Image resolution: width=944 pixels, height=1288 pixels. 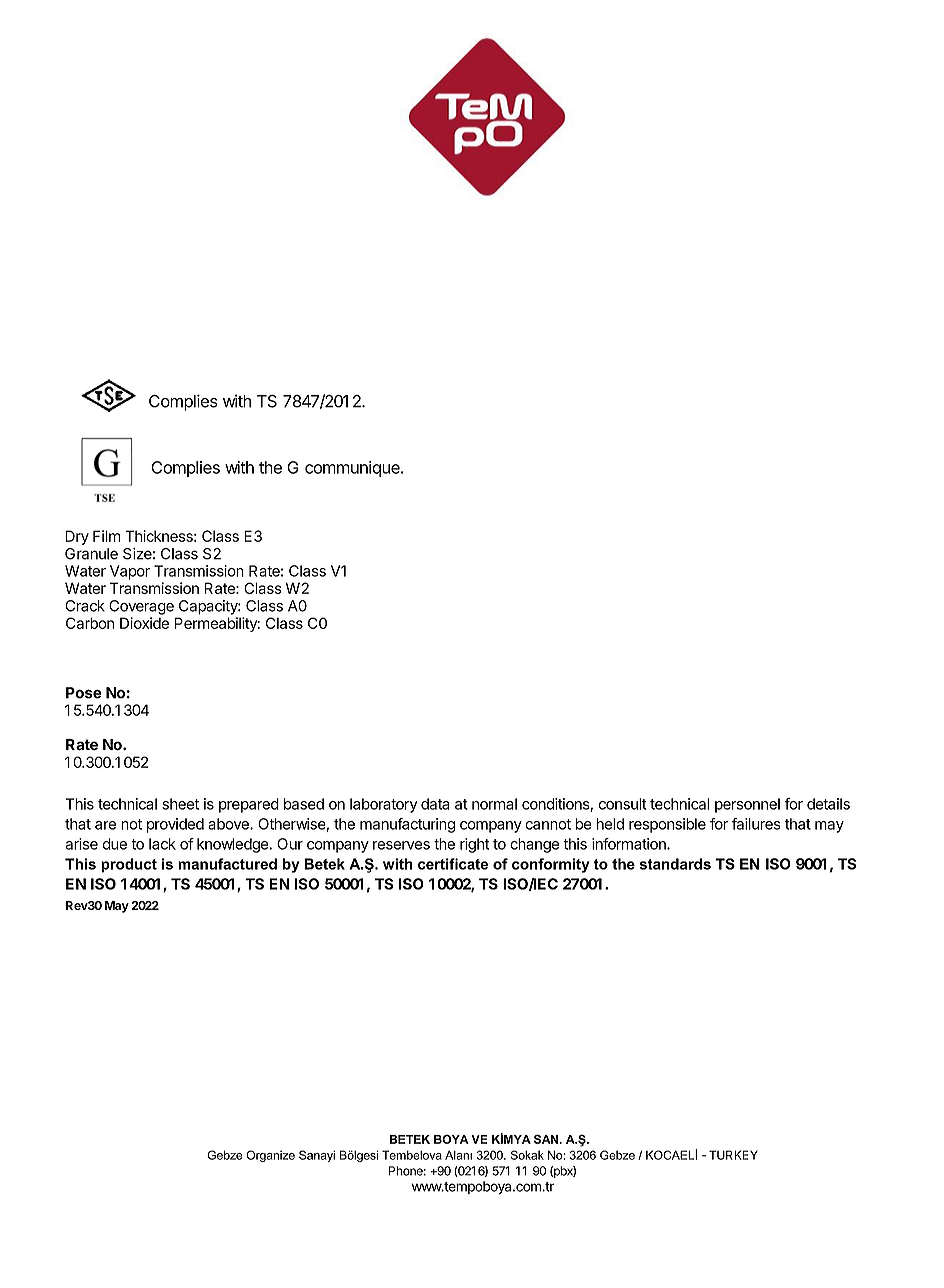 I want to click on communique, so click(x=353, y=469).
